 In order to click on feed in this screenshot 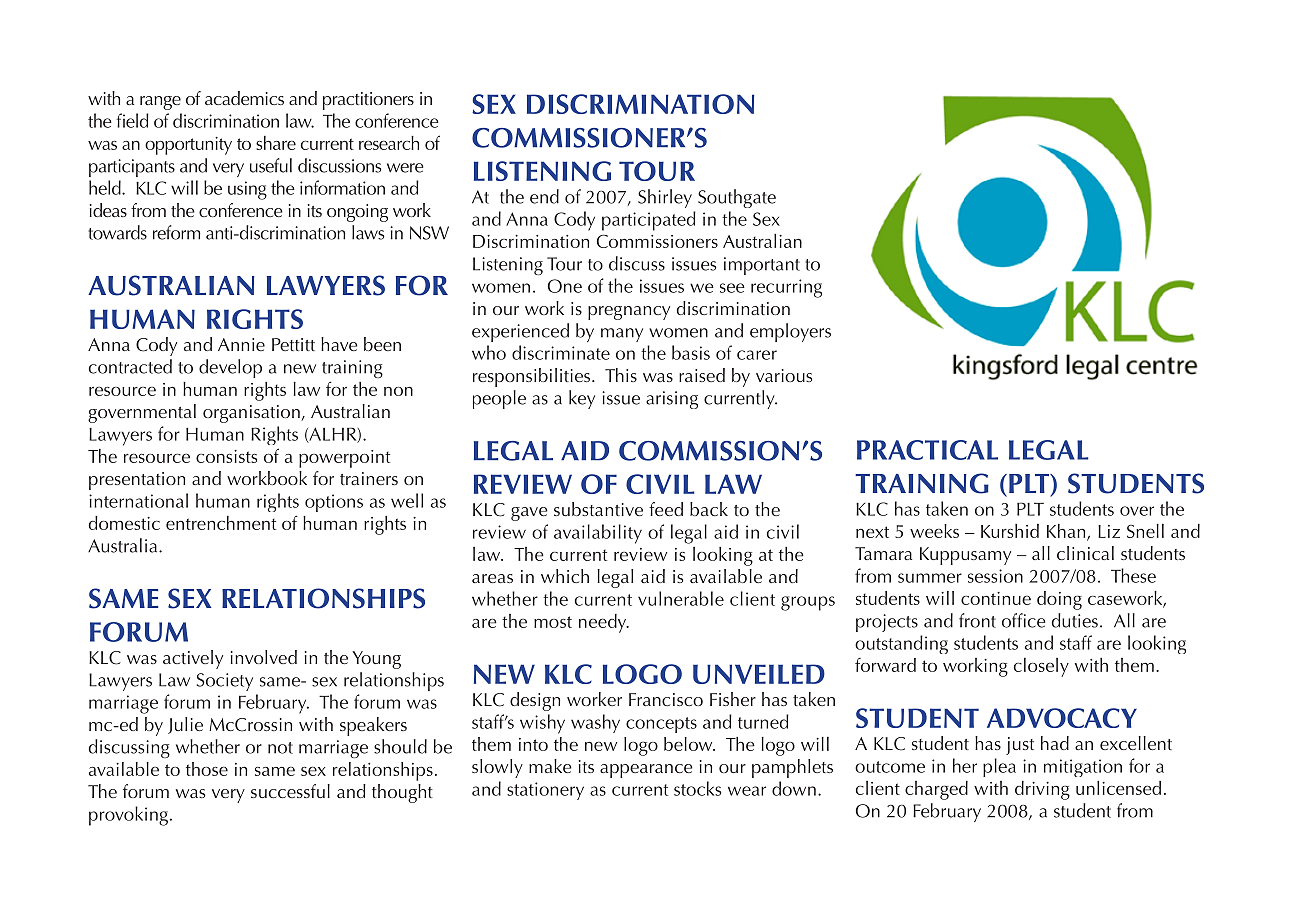, I will do `click(666, 509)`.
